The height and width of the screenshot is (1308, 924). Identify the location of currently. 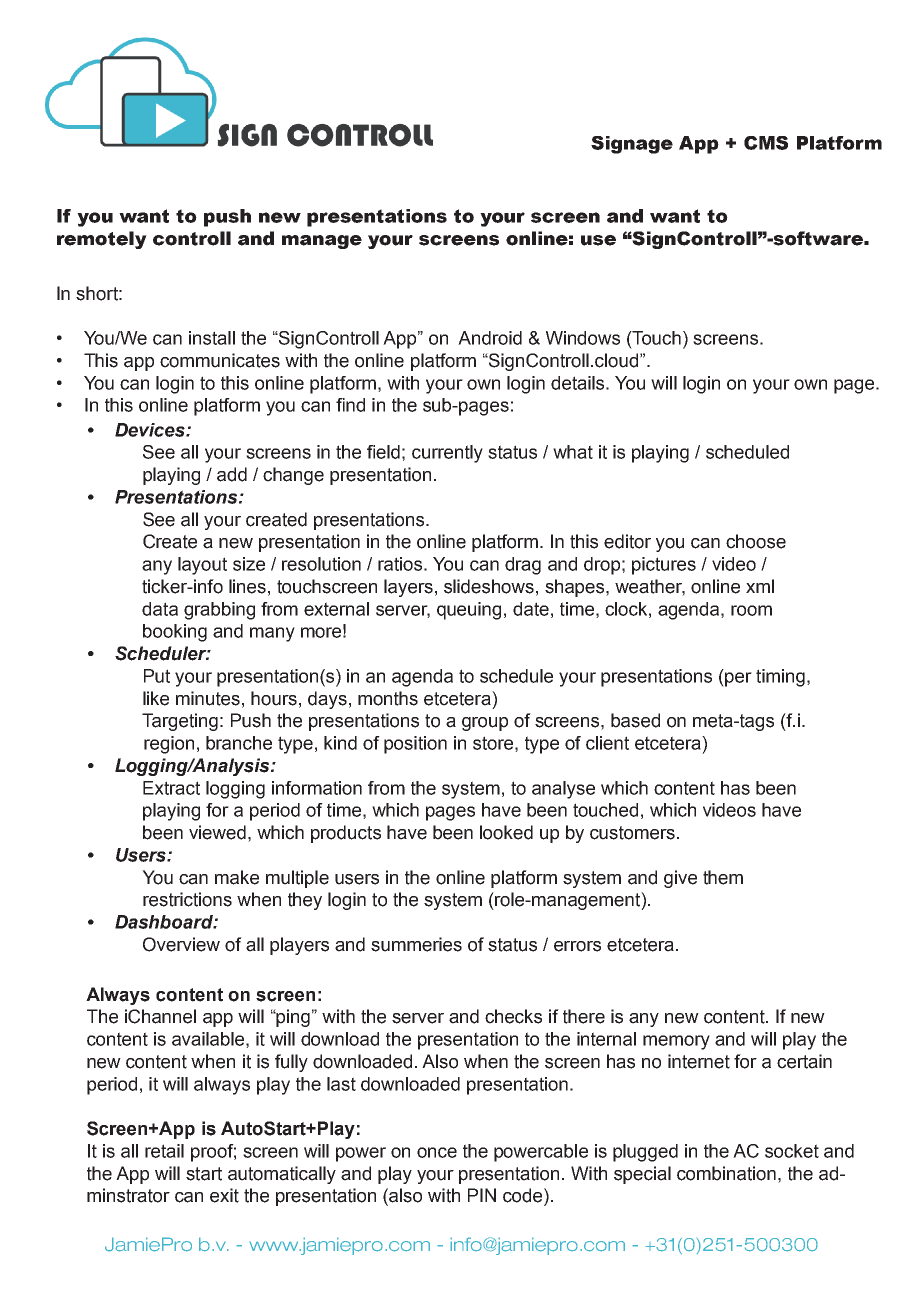
(447, 454).
